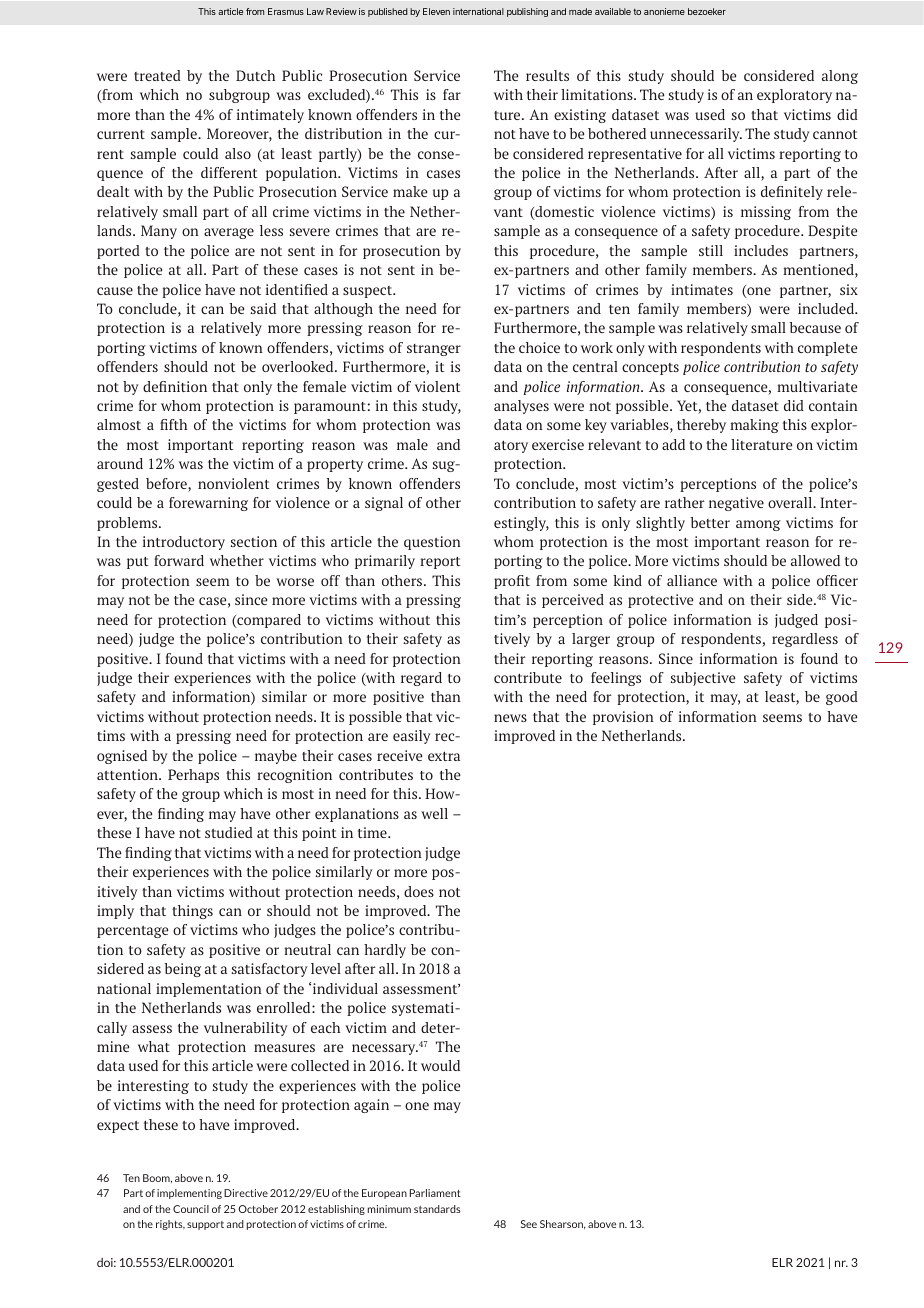 The height and width of the screenshot is (1308, 924). What do you see at coordinates (189, 1194) in the screenshot?
I see `implementing` at bounding box center [189, 1194].
